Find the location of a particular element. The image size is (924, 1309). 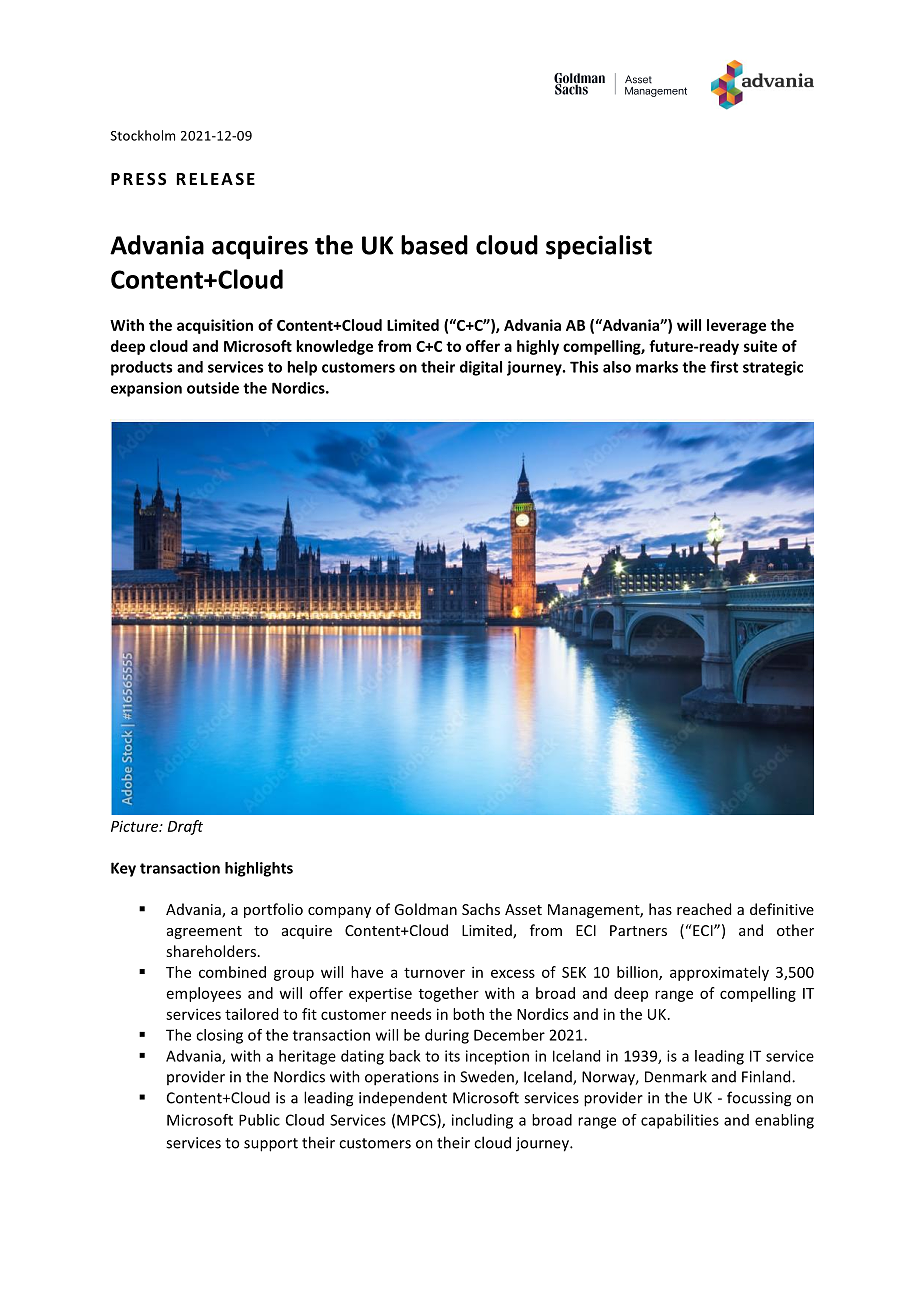

specialist is located at coordinates (599, 247).
